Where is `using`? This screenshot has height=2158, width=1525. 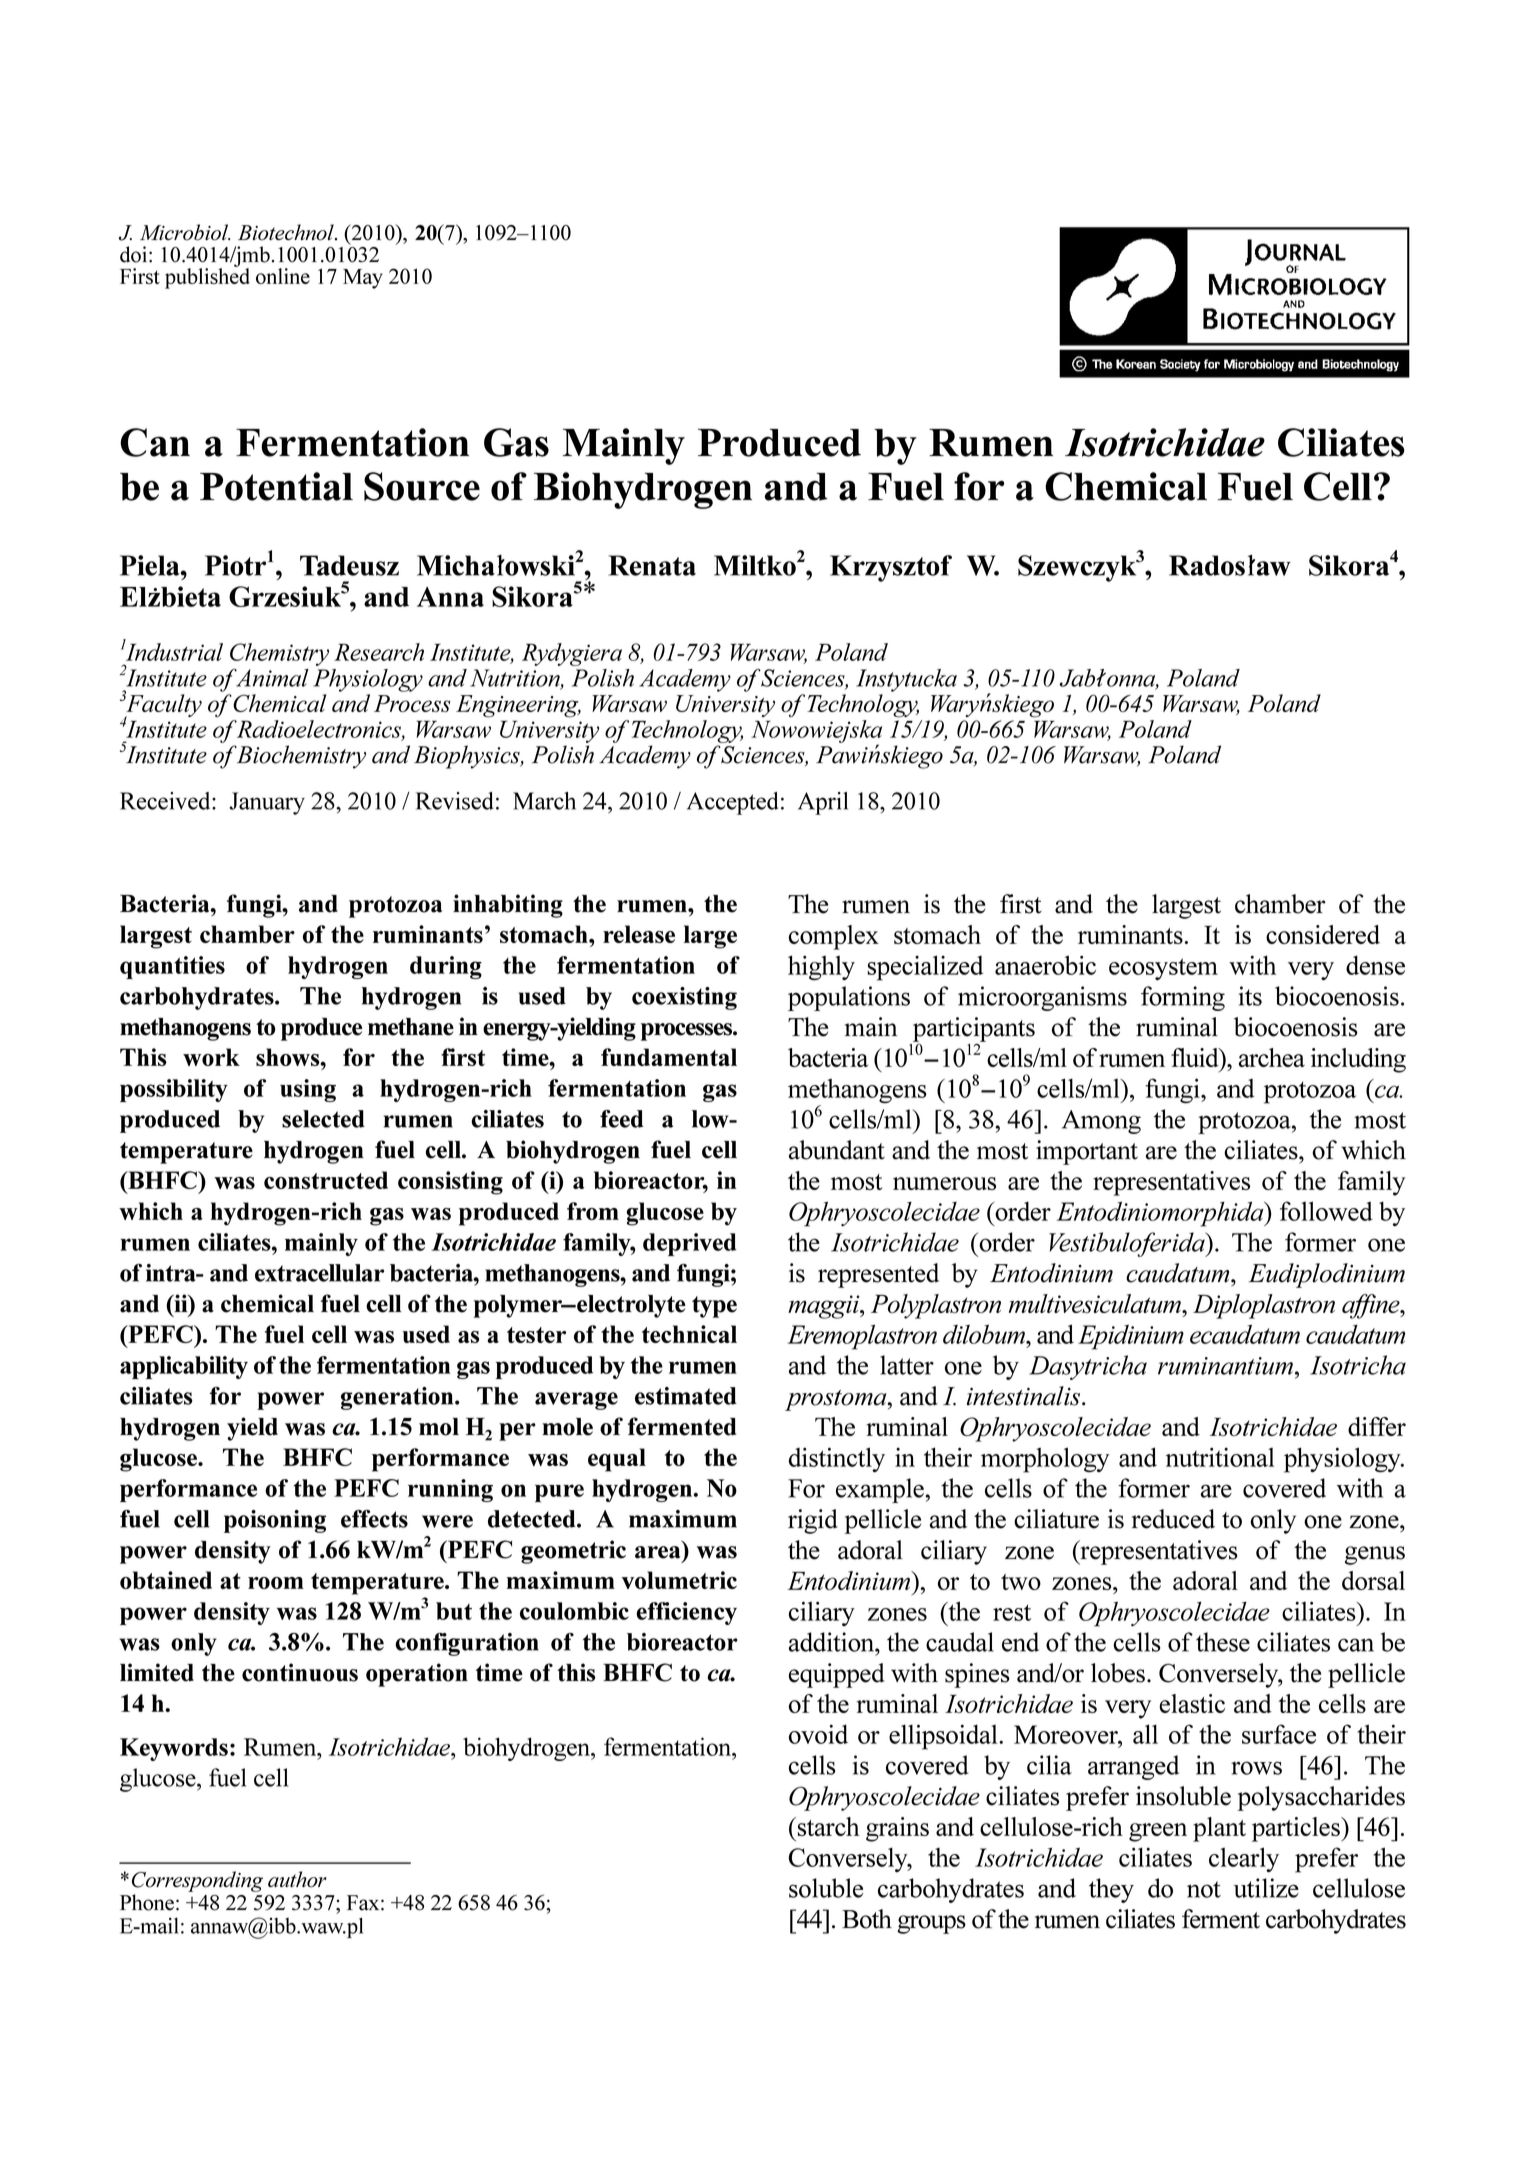 using is located at coordinates (308, 1090).
